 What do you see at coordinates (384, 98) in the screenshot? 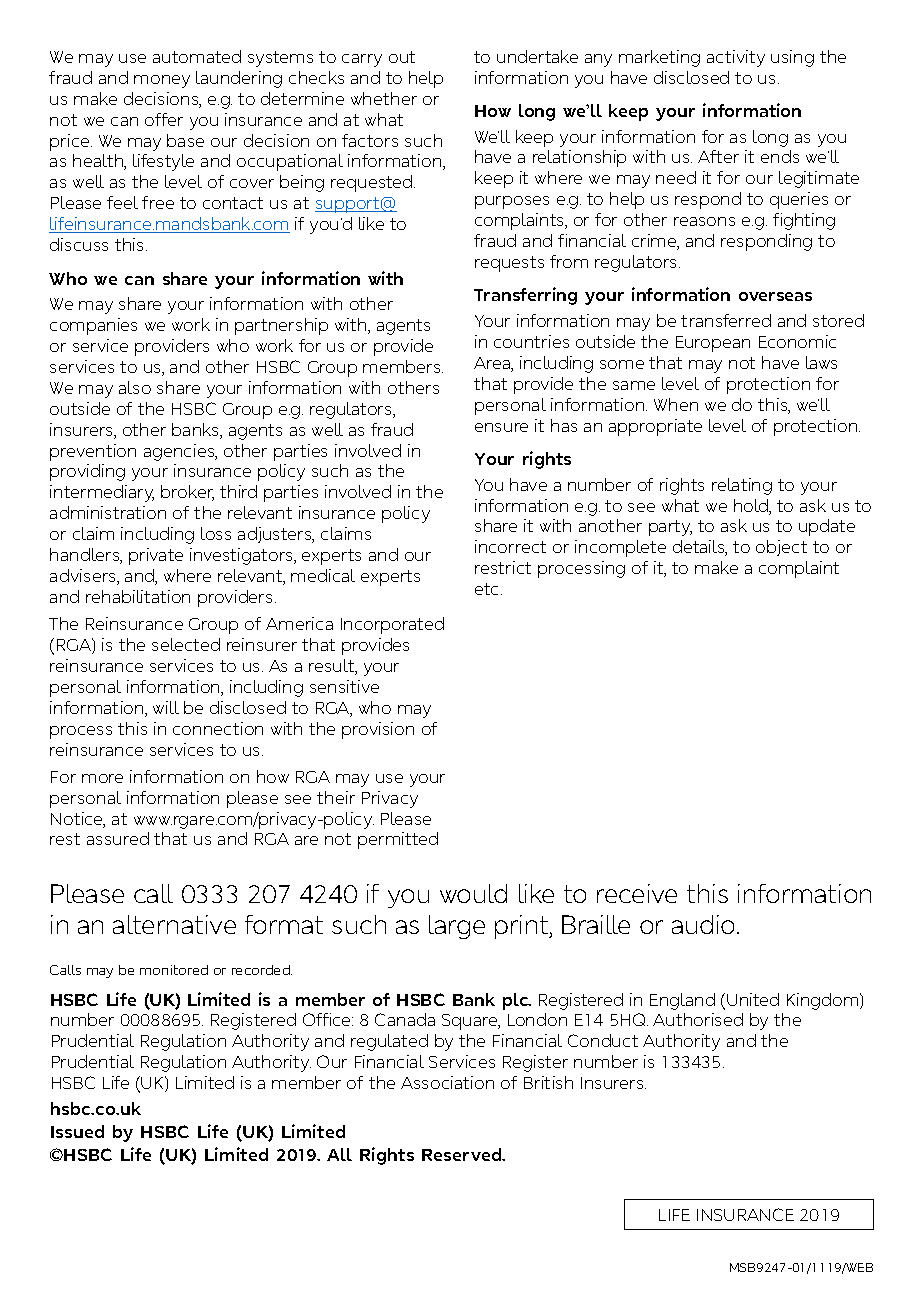
I see `whether` at bounding box center [384, 98].
